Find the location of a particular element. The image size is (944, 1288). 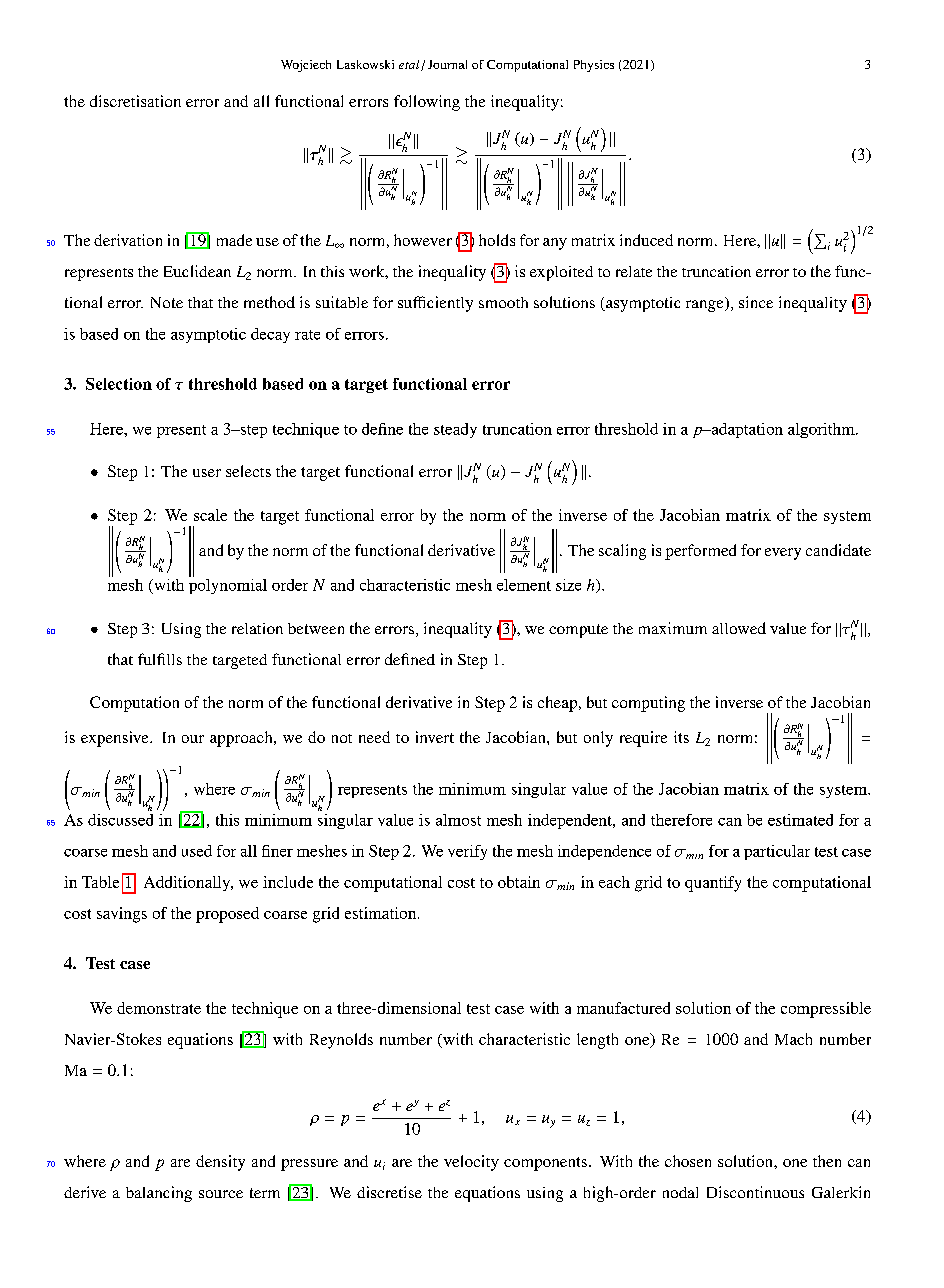

following is located at coordinates (427, 103).
